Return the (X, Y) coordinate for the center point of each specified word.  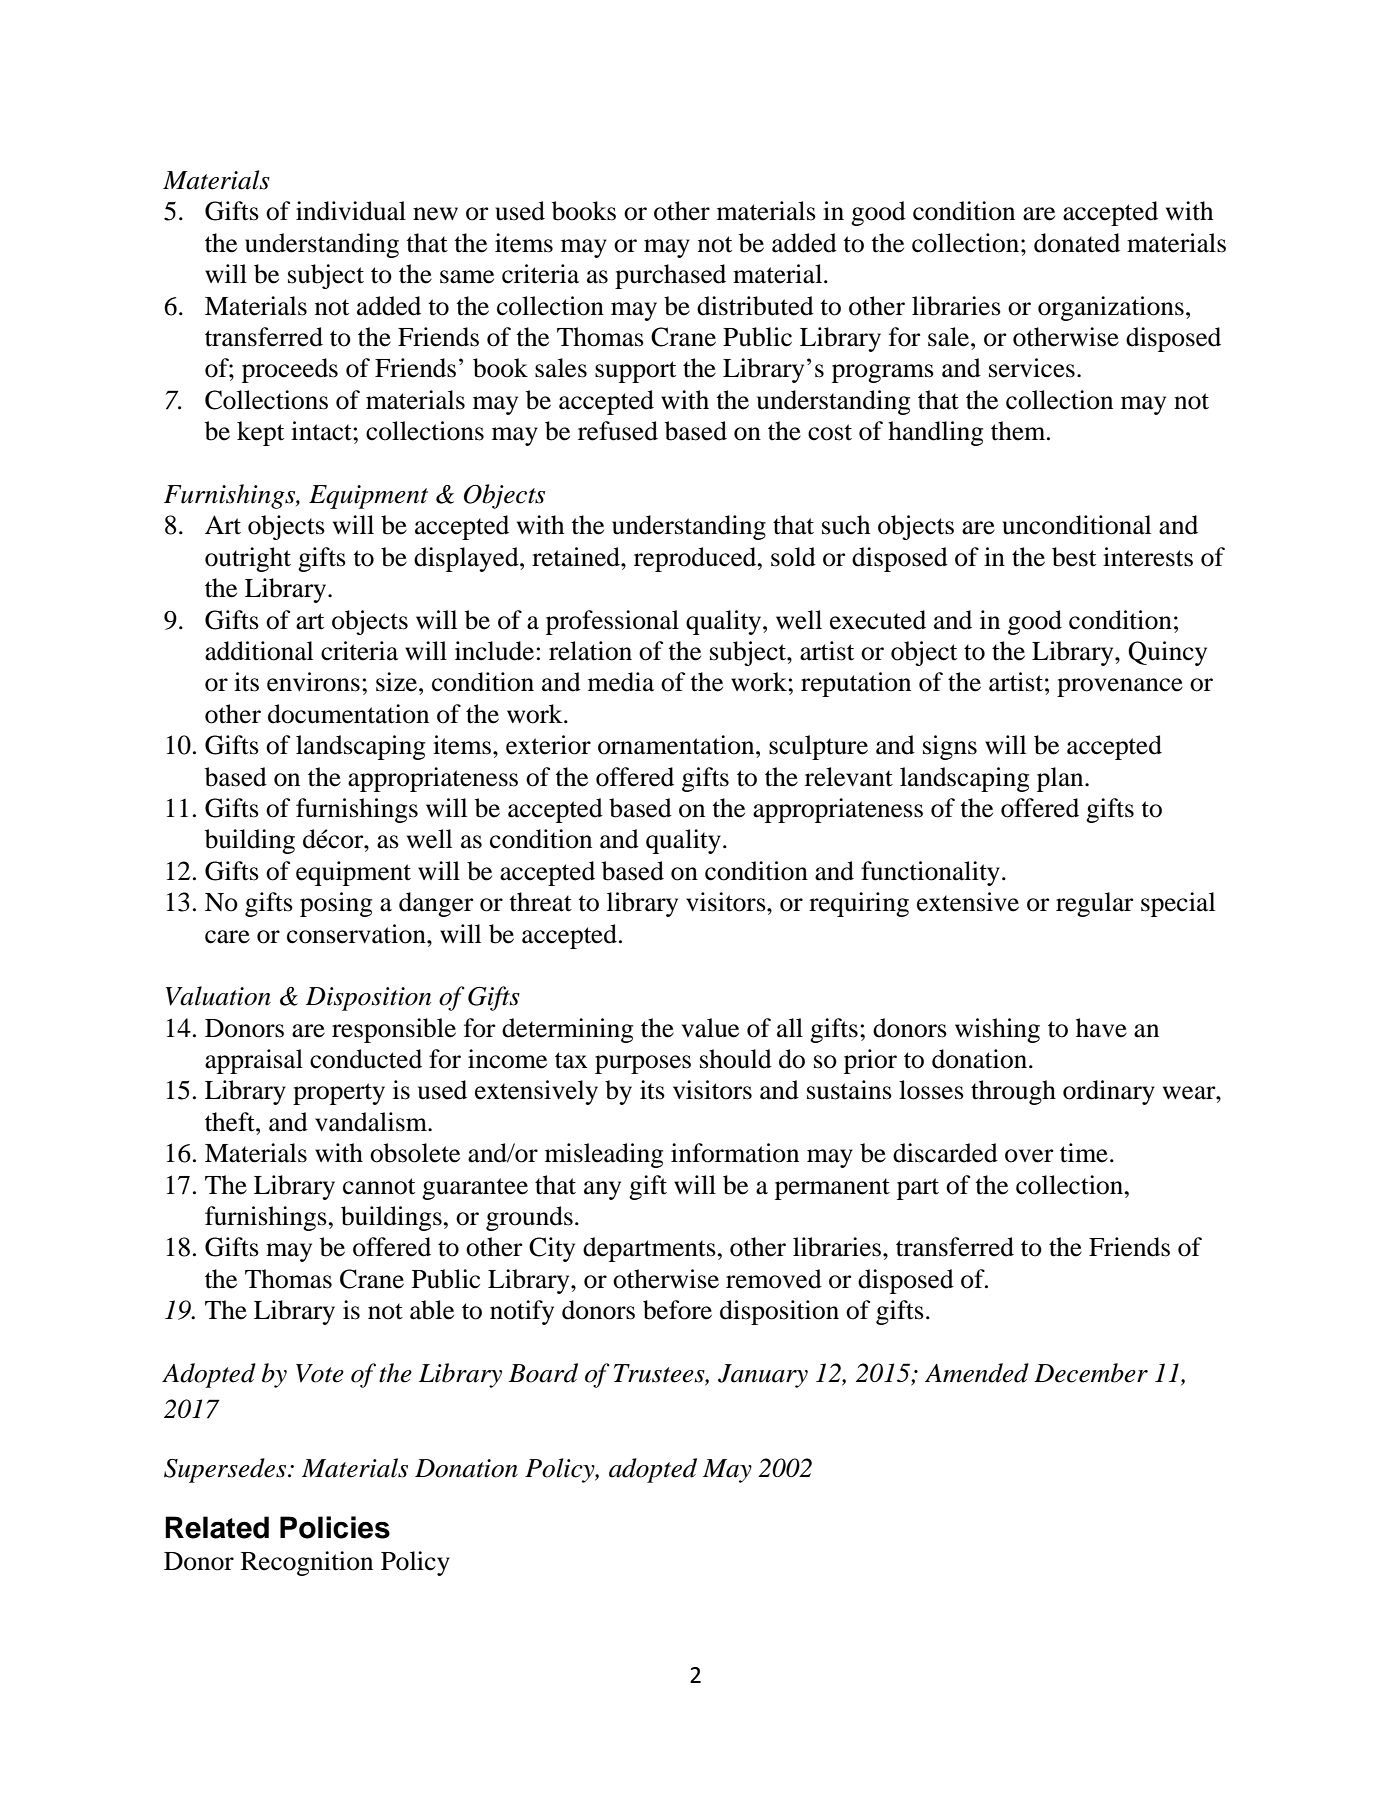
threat (540, 902)
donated (1077, 243)
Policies (335, 1527)
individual (351, 211)
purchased (670, 276)
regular (1094, 904)
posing (336, 904)
